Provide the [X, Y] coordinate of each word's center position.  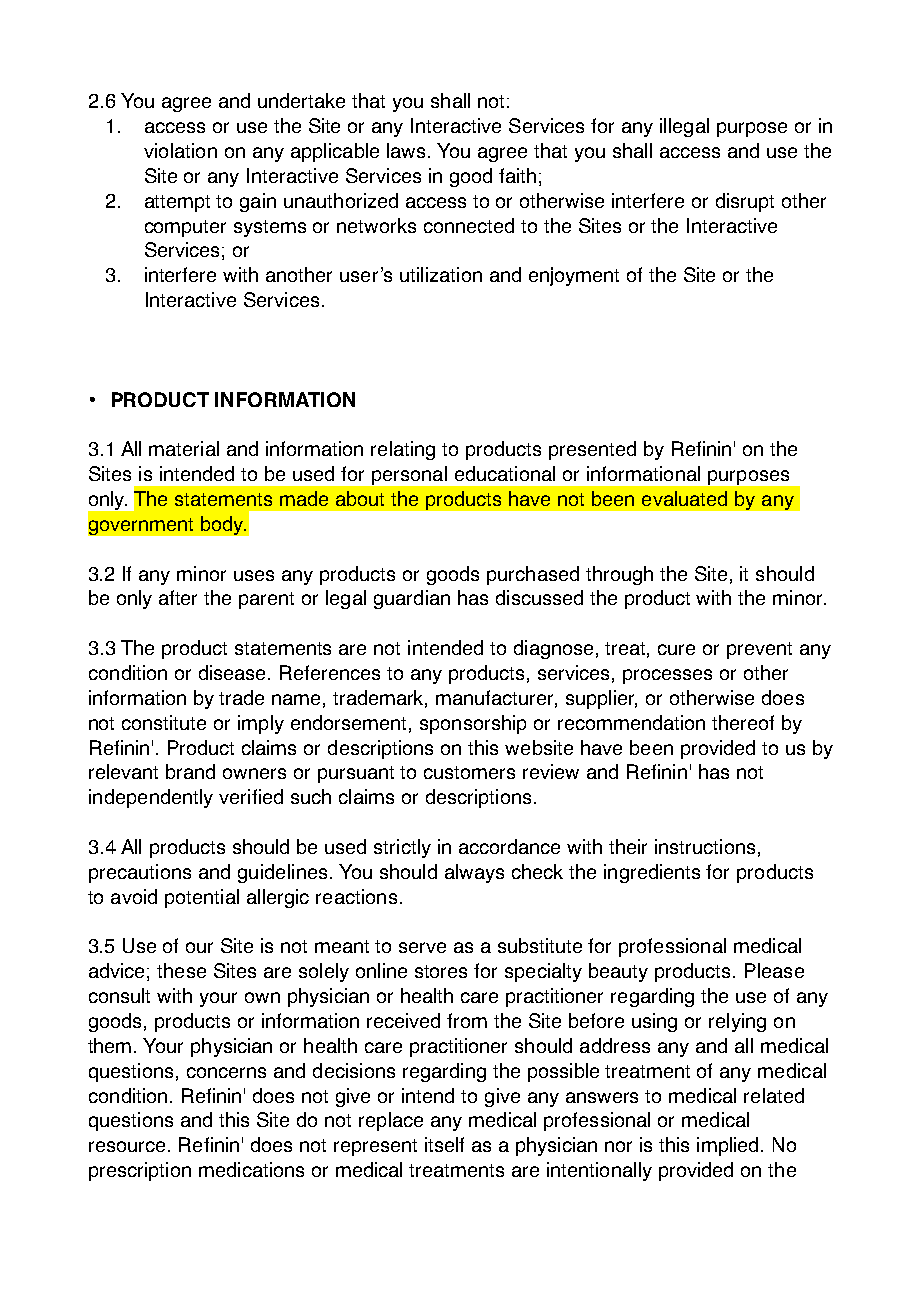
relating [403, 450]
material [184, 448]
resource [127, 1146]
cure [676, 649]
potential [202, 898]
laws [406, 150]
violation [180, 150]
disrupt [745, 202]
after [178, 597]
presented [592, 450]
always [474, 873]
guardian [412, 599]
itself [444, 1144]
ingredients [652, 873]
